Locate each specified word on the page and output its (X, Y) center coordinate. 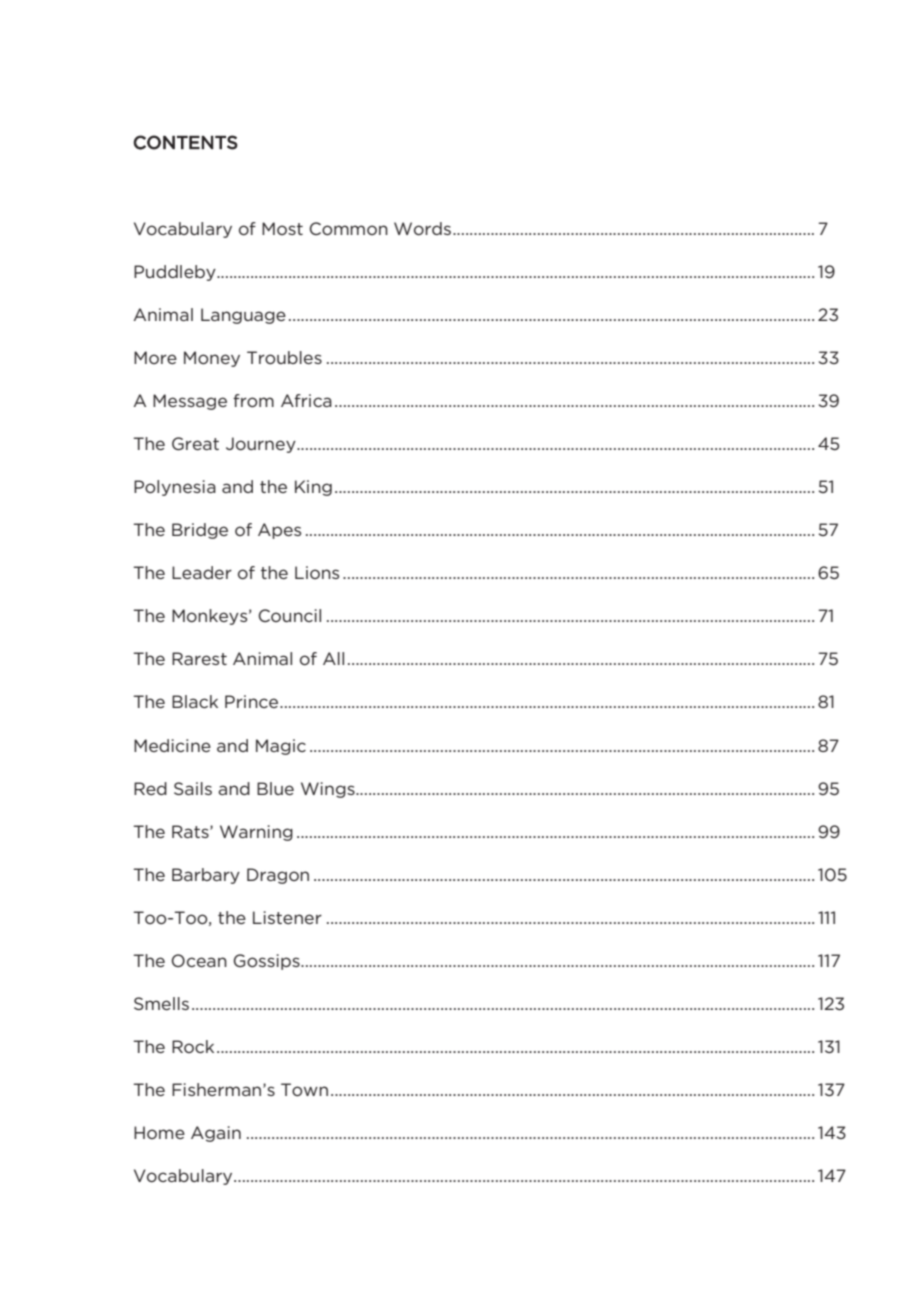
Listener (287, 917)
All (333, 658)
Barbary (206, 876)
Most (282, 228)
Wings (329, 790)
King (313, 488)
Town (304, 1089)
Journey (262, 445)
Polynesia (175, 488)
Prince (253, 701)
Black (195, 701)
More (155, 357)
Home (159, 1132)
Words (422, 228)
